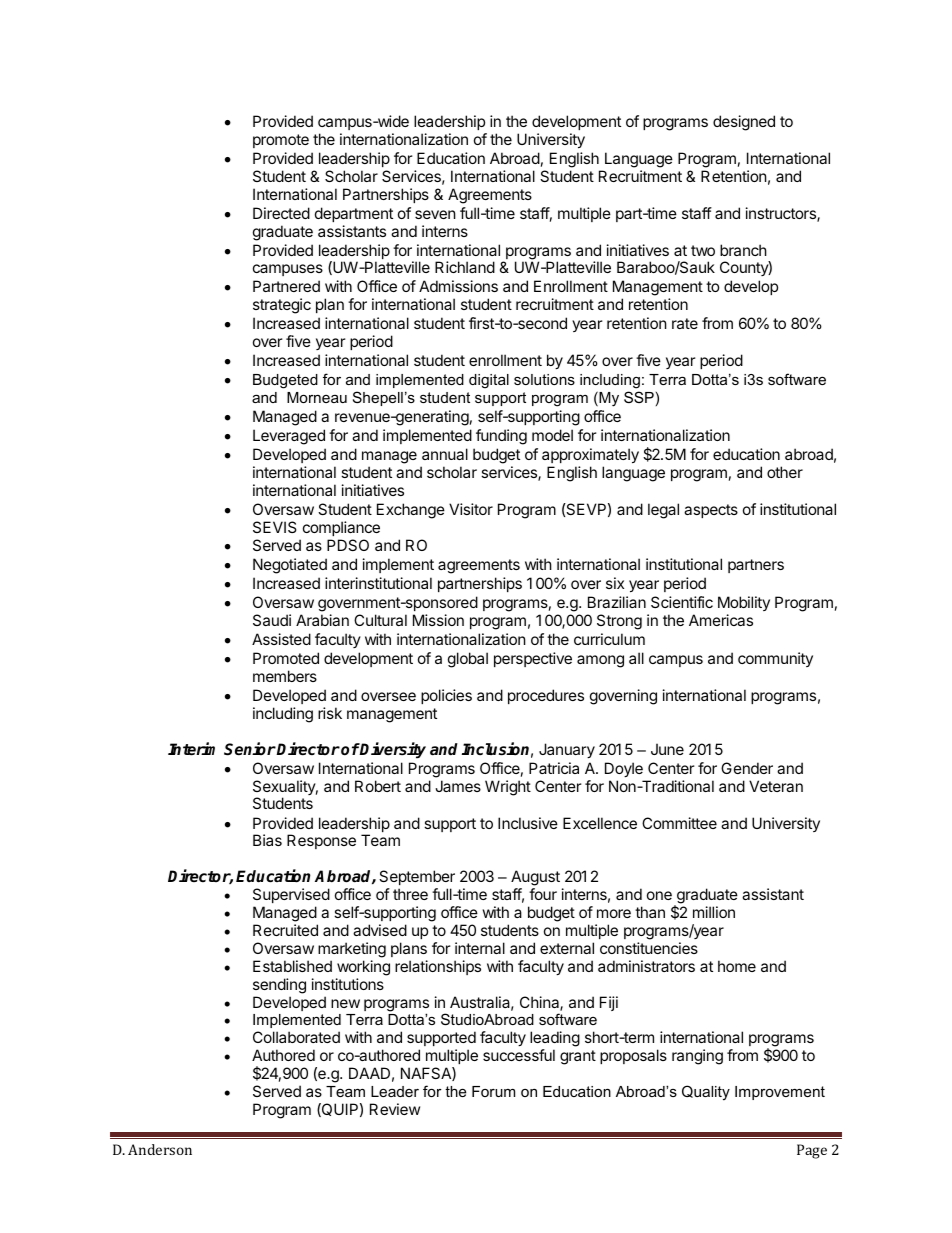 This page has height=1233, width=952. Describe the element at coordinates (281, 213) in the page. I see `Directed` at that location.
